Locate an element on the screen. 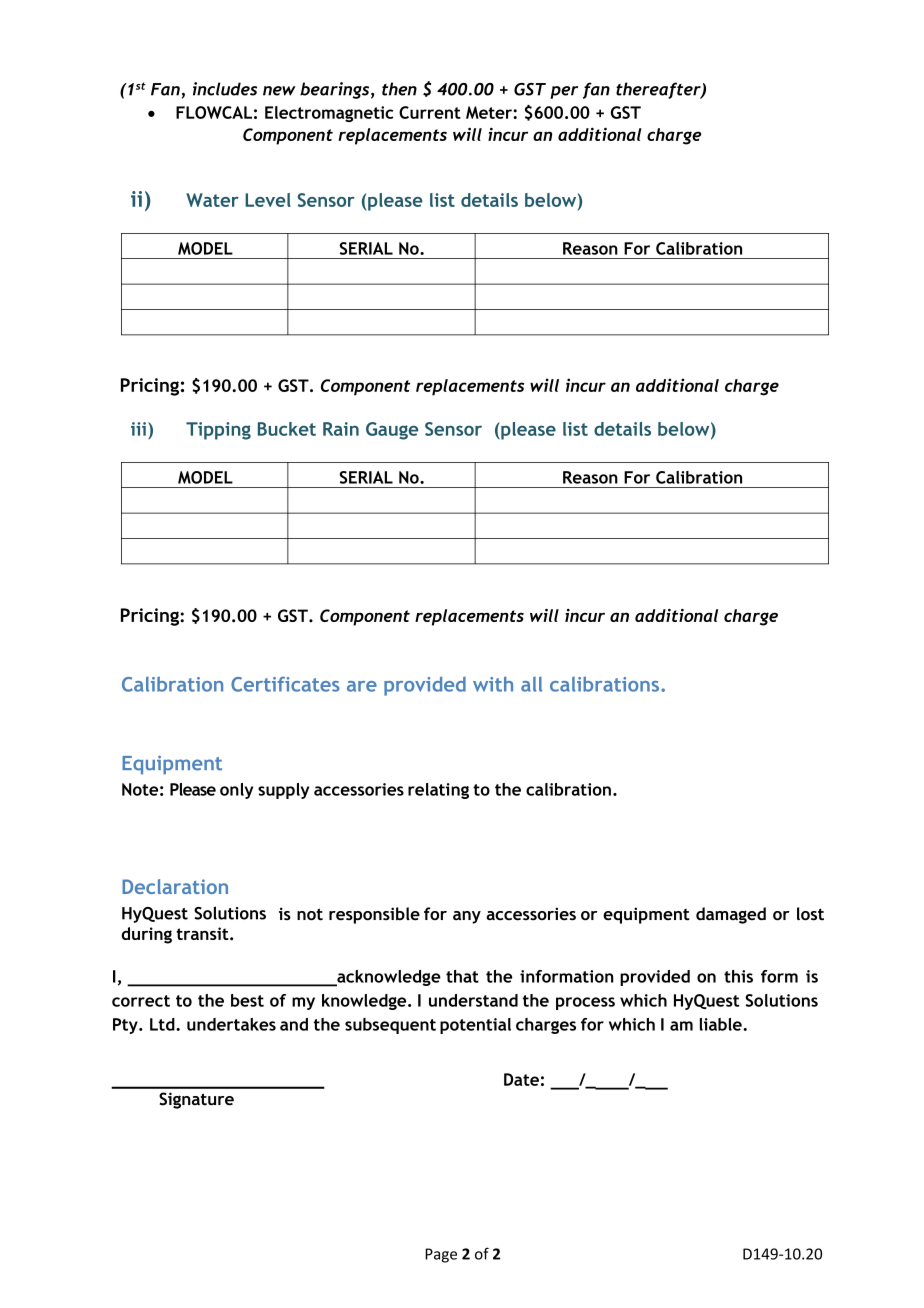 Image resolution: width=924 pixels, height=1308 pixels. Current is located at coordinates (430, 112).
